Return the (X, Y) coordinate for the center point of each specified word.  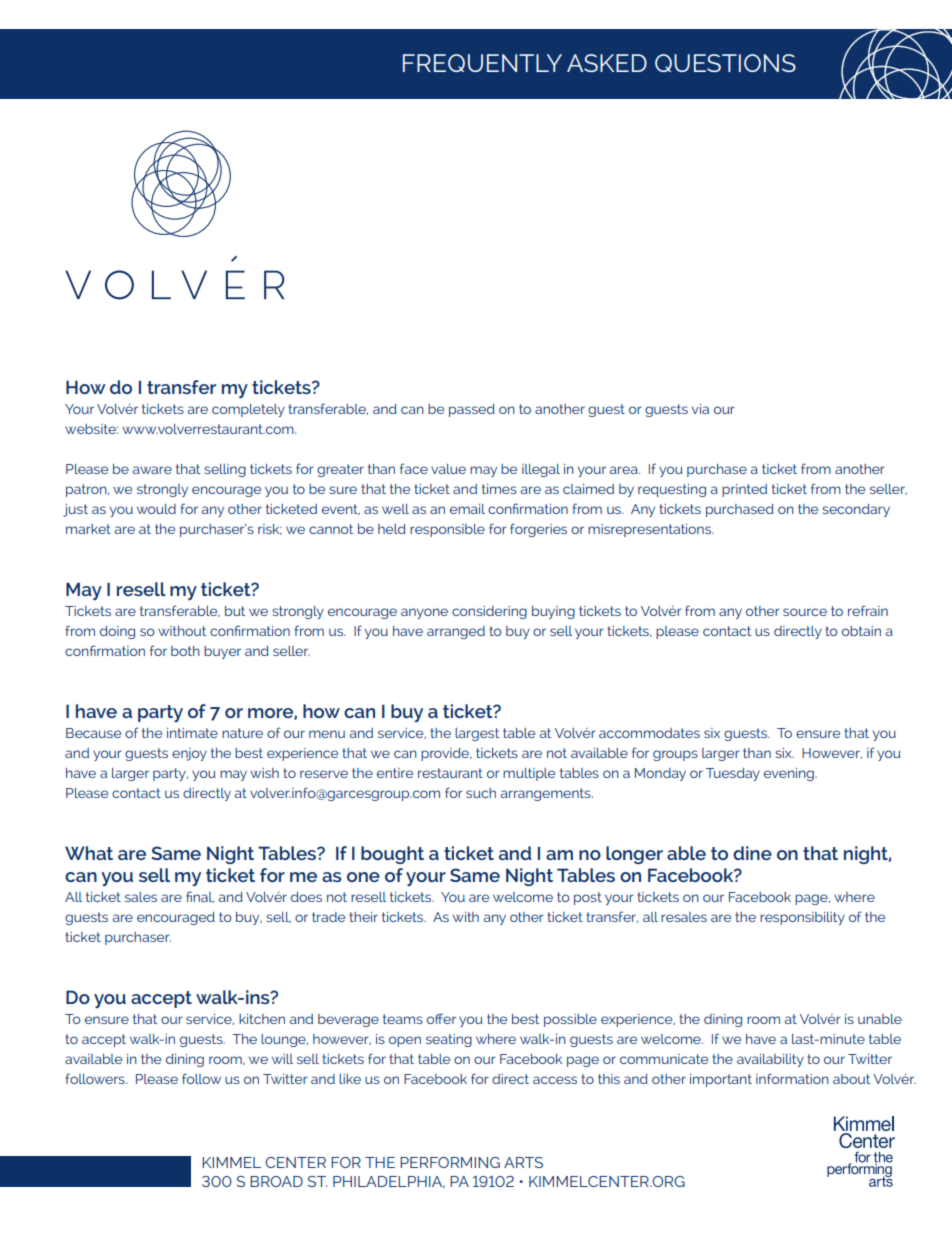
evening (790, 774)
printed (744, 490)
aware (152, 470)
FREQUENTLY (482, 63)
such (481, 793)
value (448, 469)
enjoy (189, 754)
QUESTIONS (725, 63)
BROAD (276, 1181)
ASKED (607, 63)
